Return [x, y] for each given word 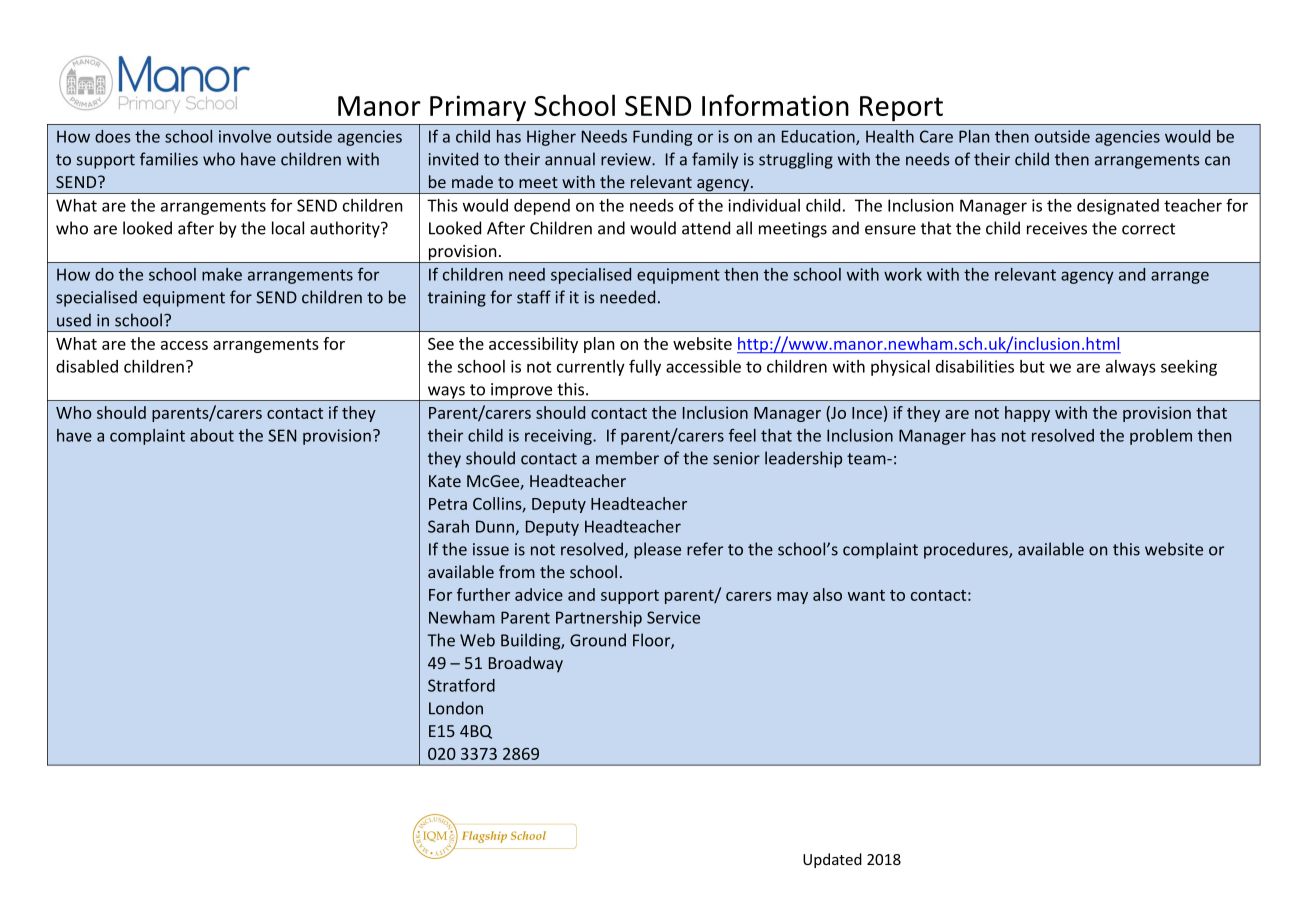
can [1217, 161]
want [866, 595]
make [222, 274]
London [456, 708]
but [1032, 366]
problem [1161, 437]
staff [534, 297]
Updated [832, 860]
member [627, 458]
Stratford [461, 685]
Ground [598, 640]
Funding [662, 138]
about [212, 435]
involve [245, 136]
